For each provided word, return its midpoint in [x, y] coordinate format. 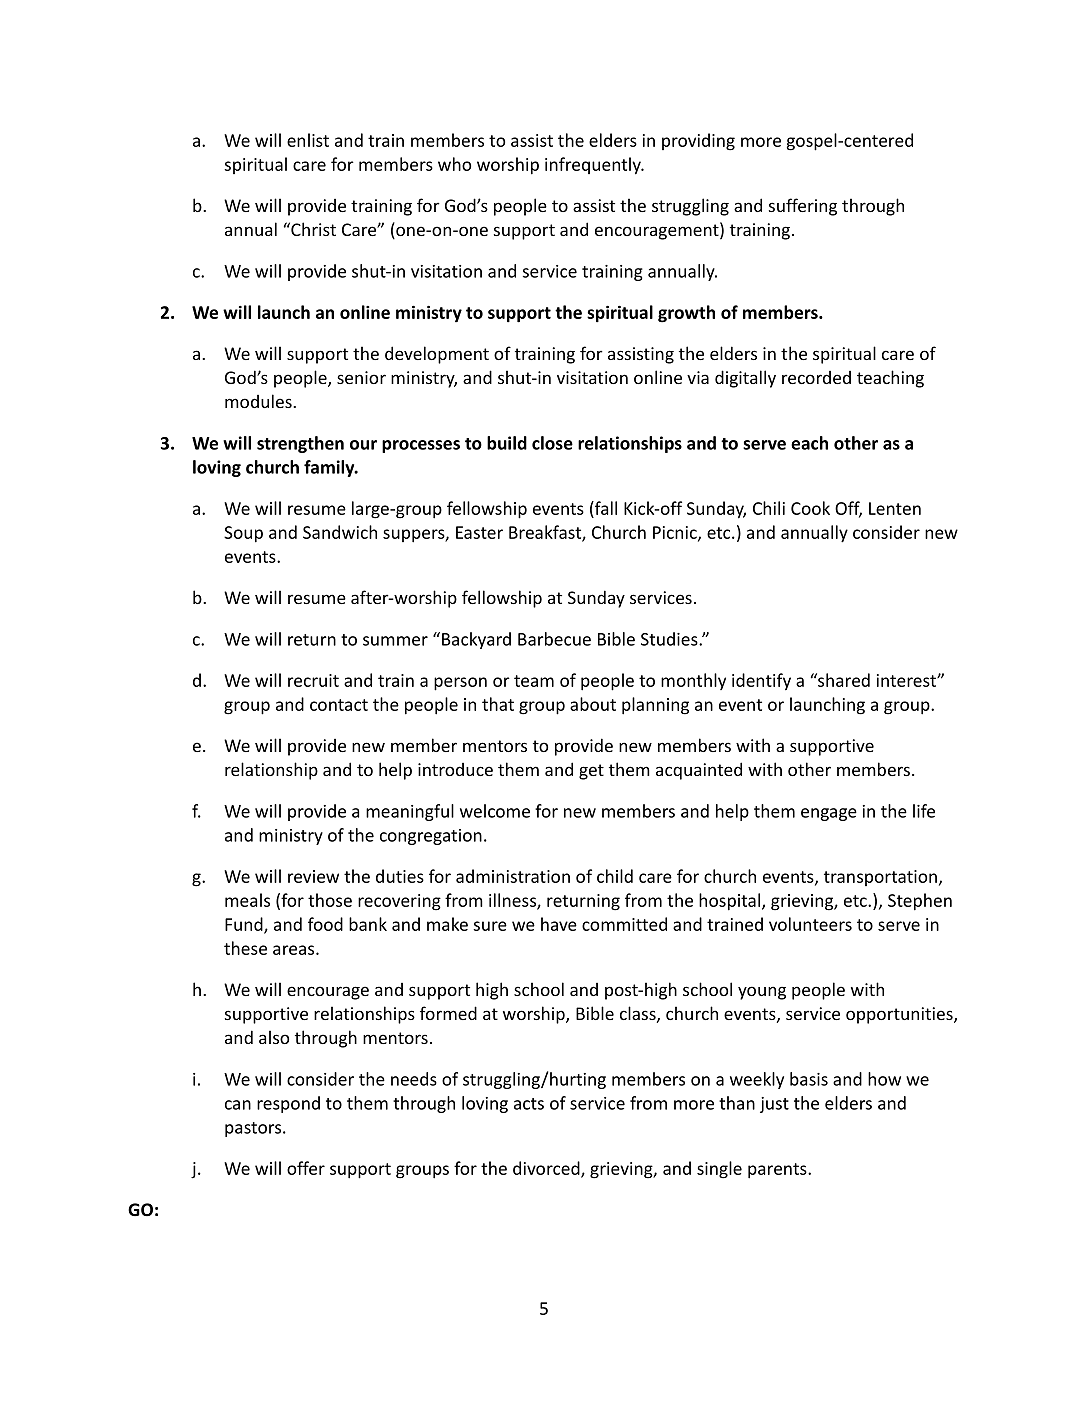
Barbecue [554, 639]
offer [306, 1168]
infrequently [594, 166]
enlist [308, 140]
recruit [313, 680]
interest [907, 680]
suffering [803, 207]
